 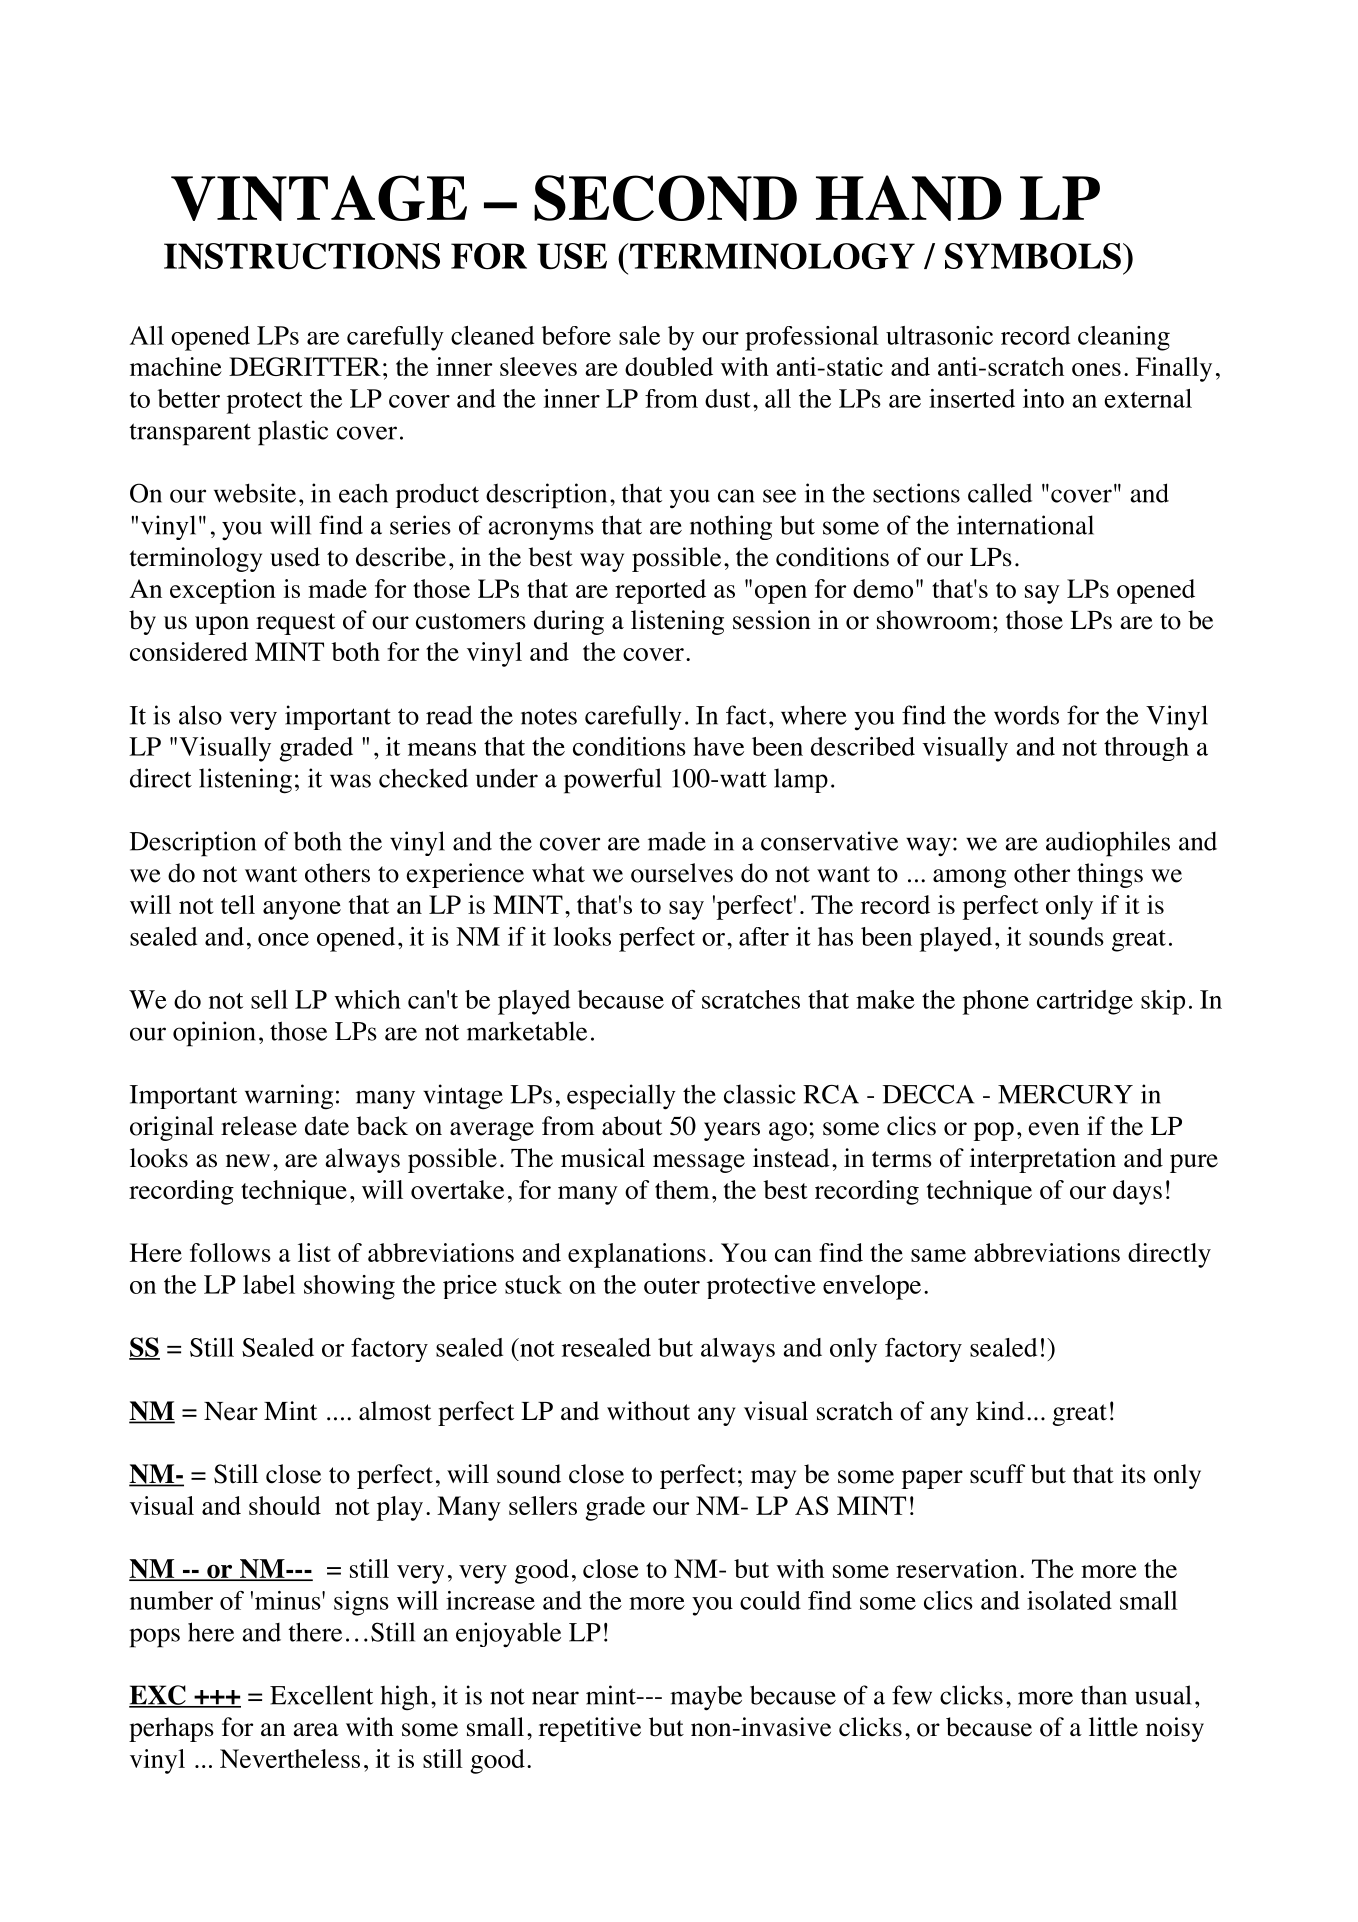 What do you see at coordinates (1025, 525) in the page?
I see `international` at bounding box center [1025, 525].
